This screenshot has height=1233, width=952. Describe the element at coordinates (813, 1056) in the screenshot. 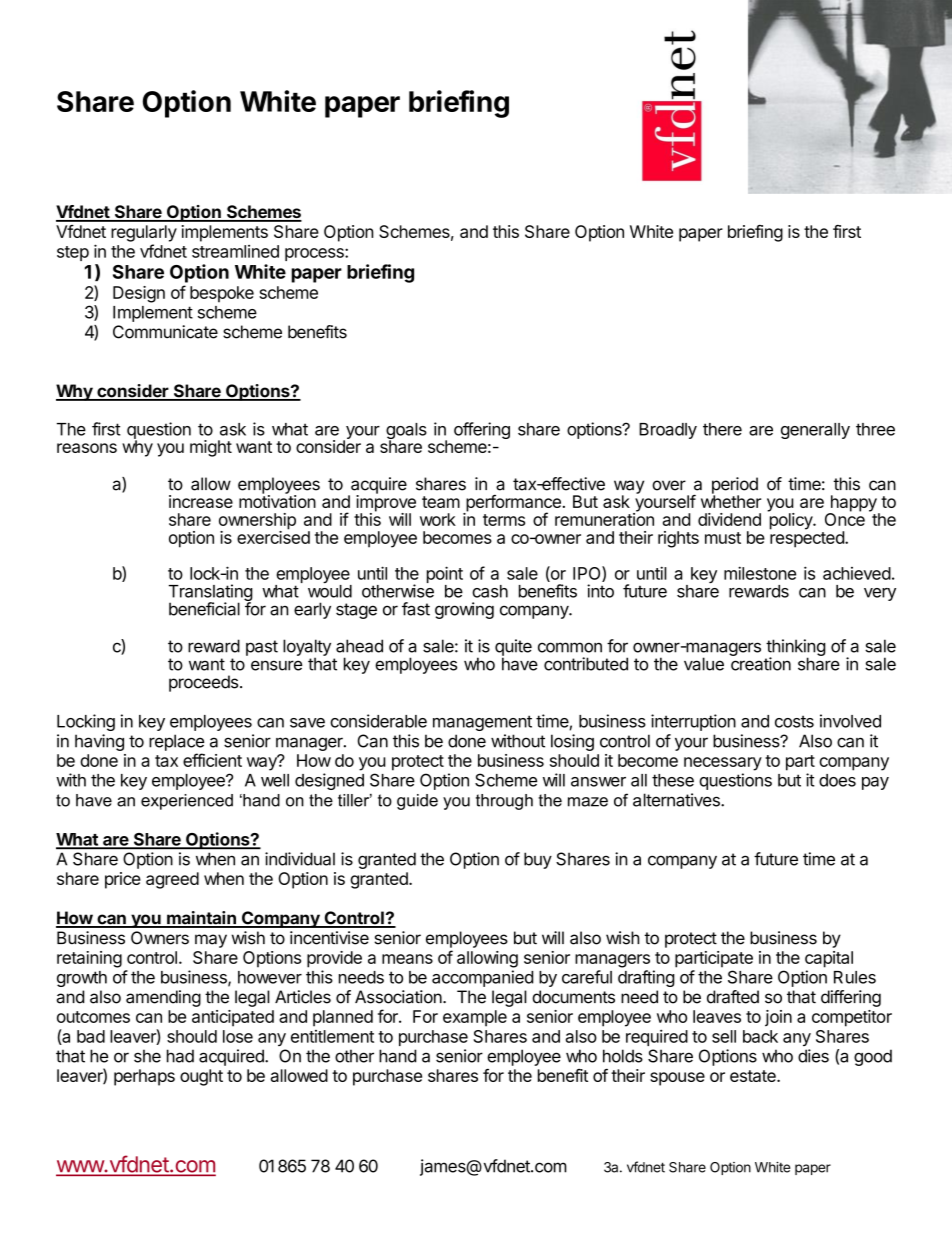

I see `dies` at that location.
